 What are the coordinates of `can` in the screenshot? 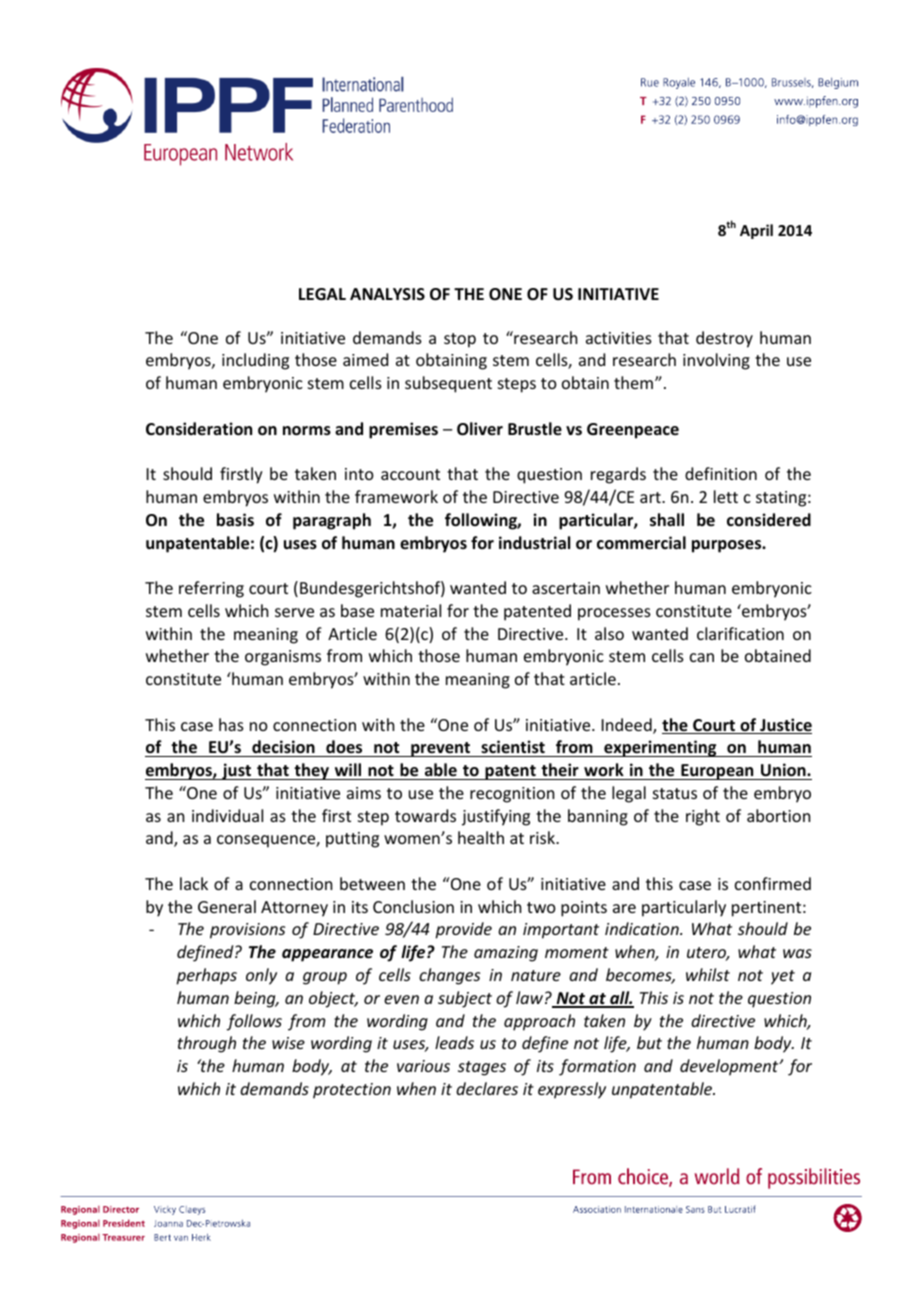 It's located at (702, 657).
